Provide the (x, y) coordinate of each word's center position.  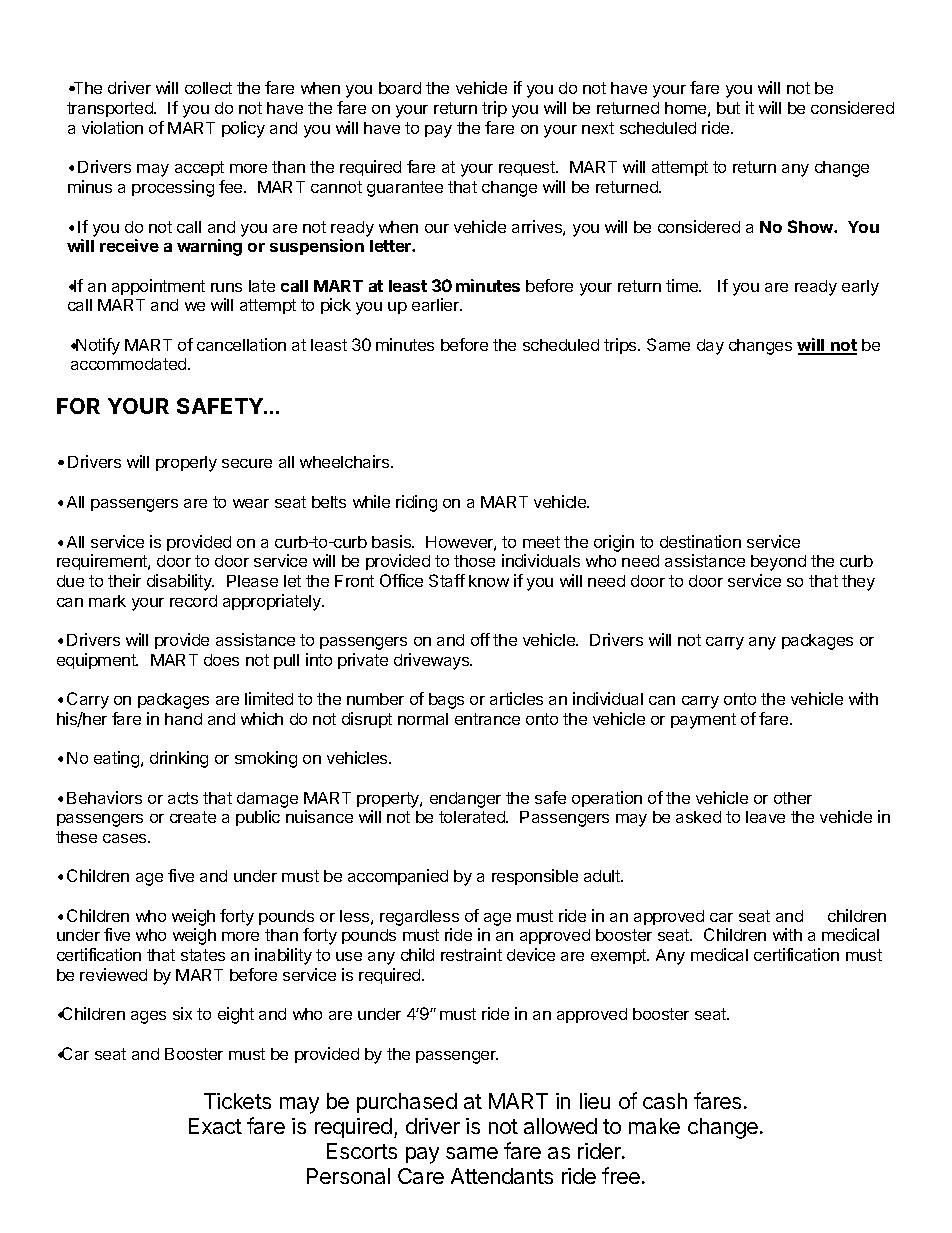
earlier (437, 304)
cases (126, 838)
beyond (778, 563)
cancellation (241, 344)
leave (765, 817)
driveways (433, 661)
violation (112, 127)
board (400, 88)
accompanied (398, 877)
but (728, 108)
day (710, 347)
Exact (215, 1126)
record (193, 601)
